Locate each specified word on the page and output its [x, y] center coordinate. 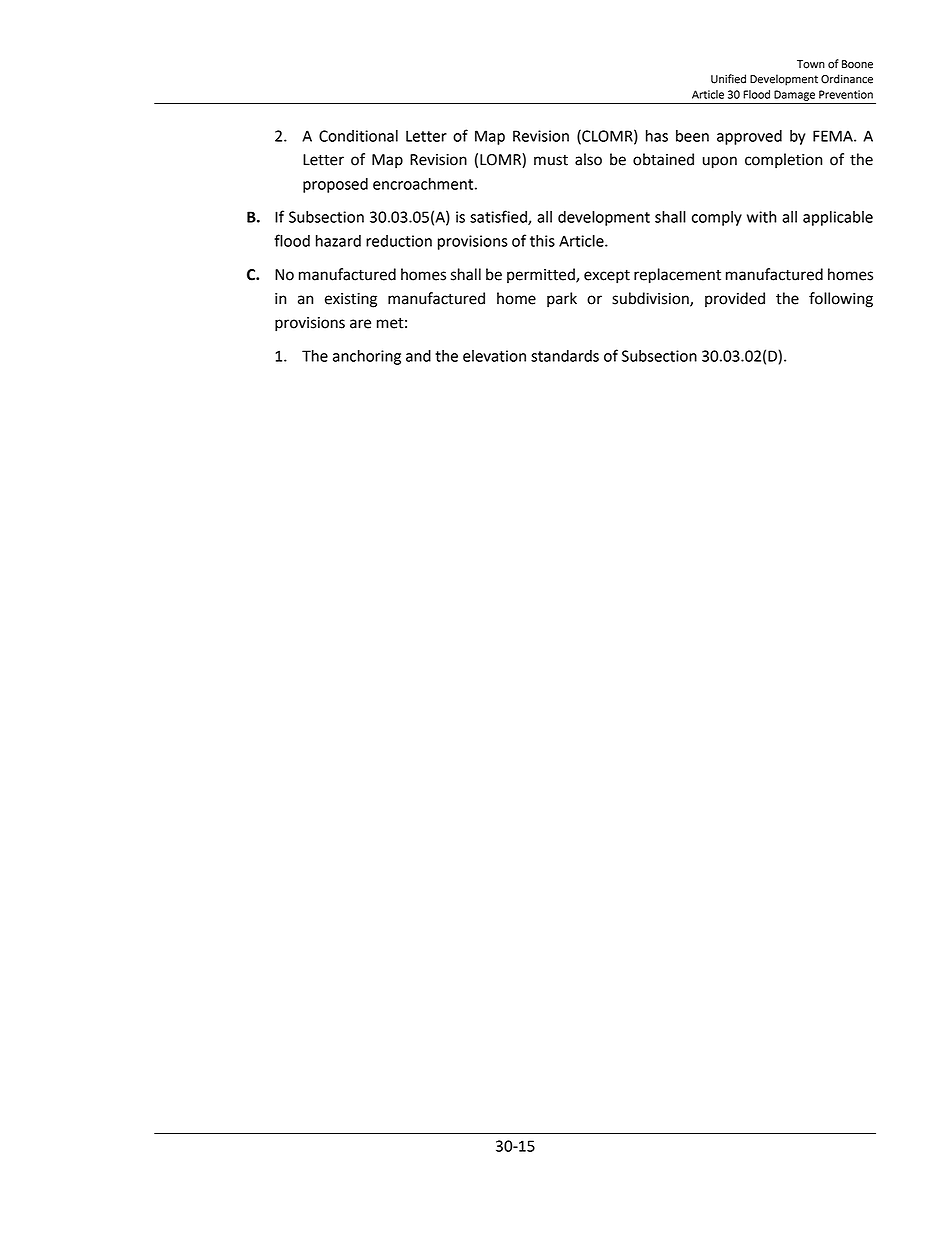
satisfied [499, 217]
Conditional [358, 136]
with [762, 217]
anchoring [367, 357]
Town [811, 64]
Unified [728, 79]
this [542, 241]
